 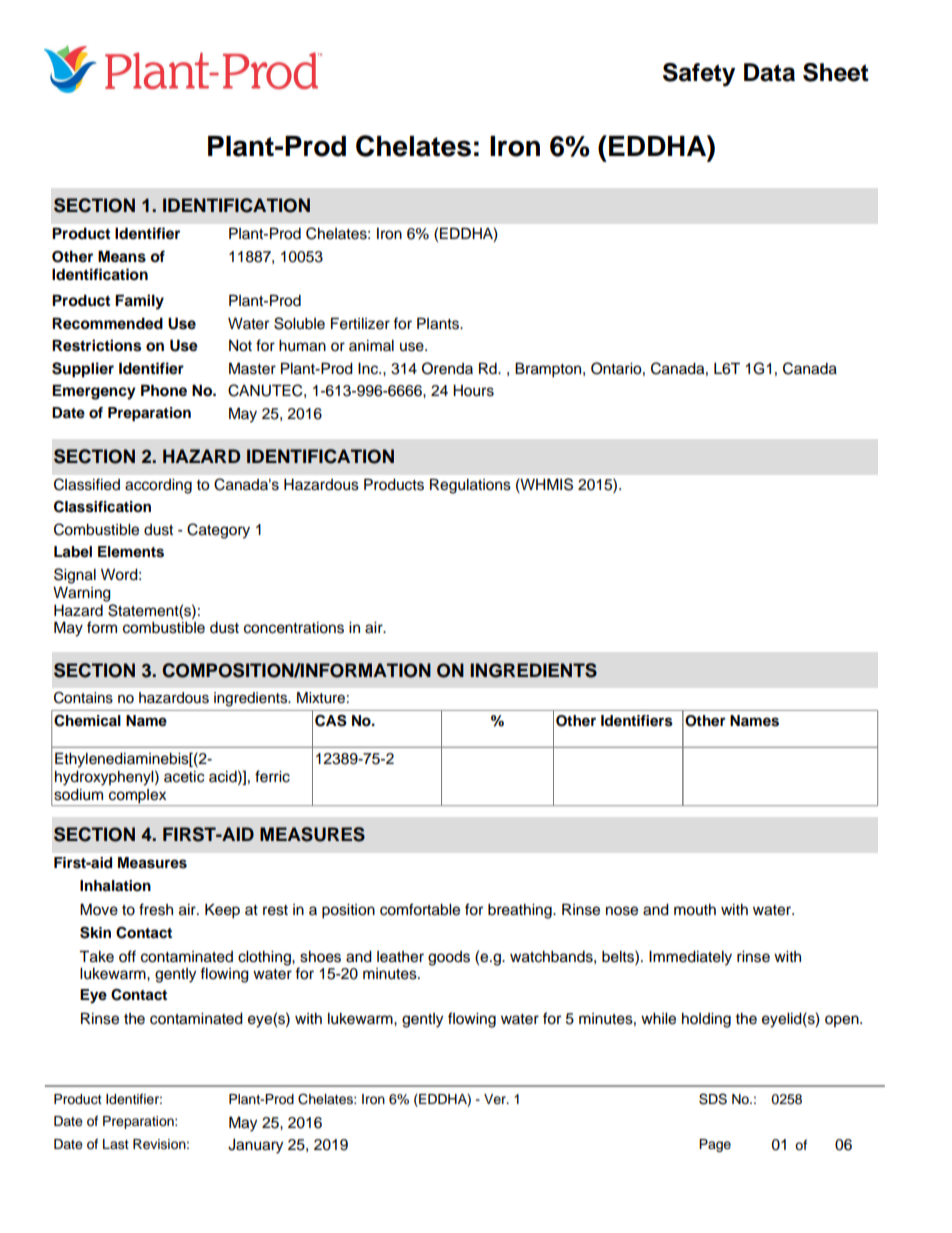 What do you see at coordinates (122, 256) in the screenshot?
I see `Means` at bounding box center [122, 256].
